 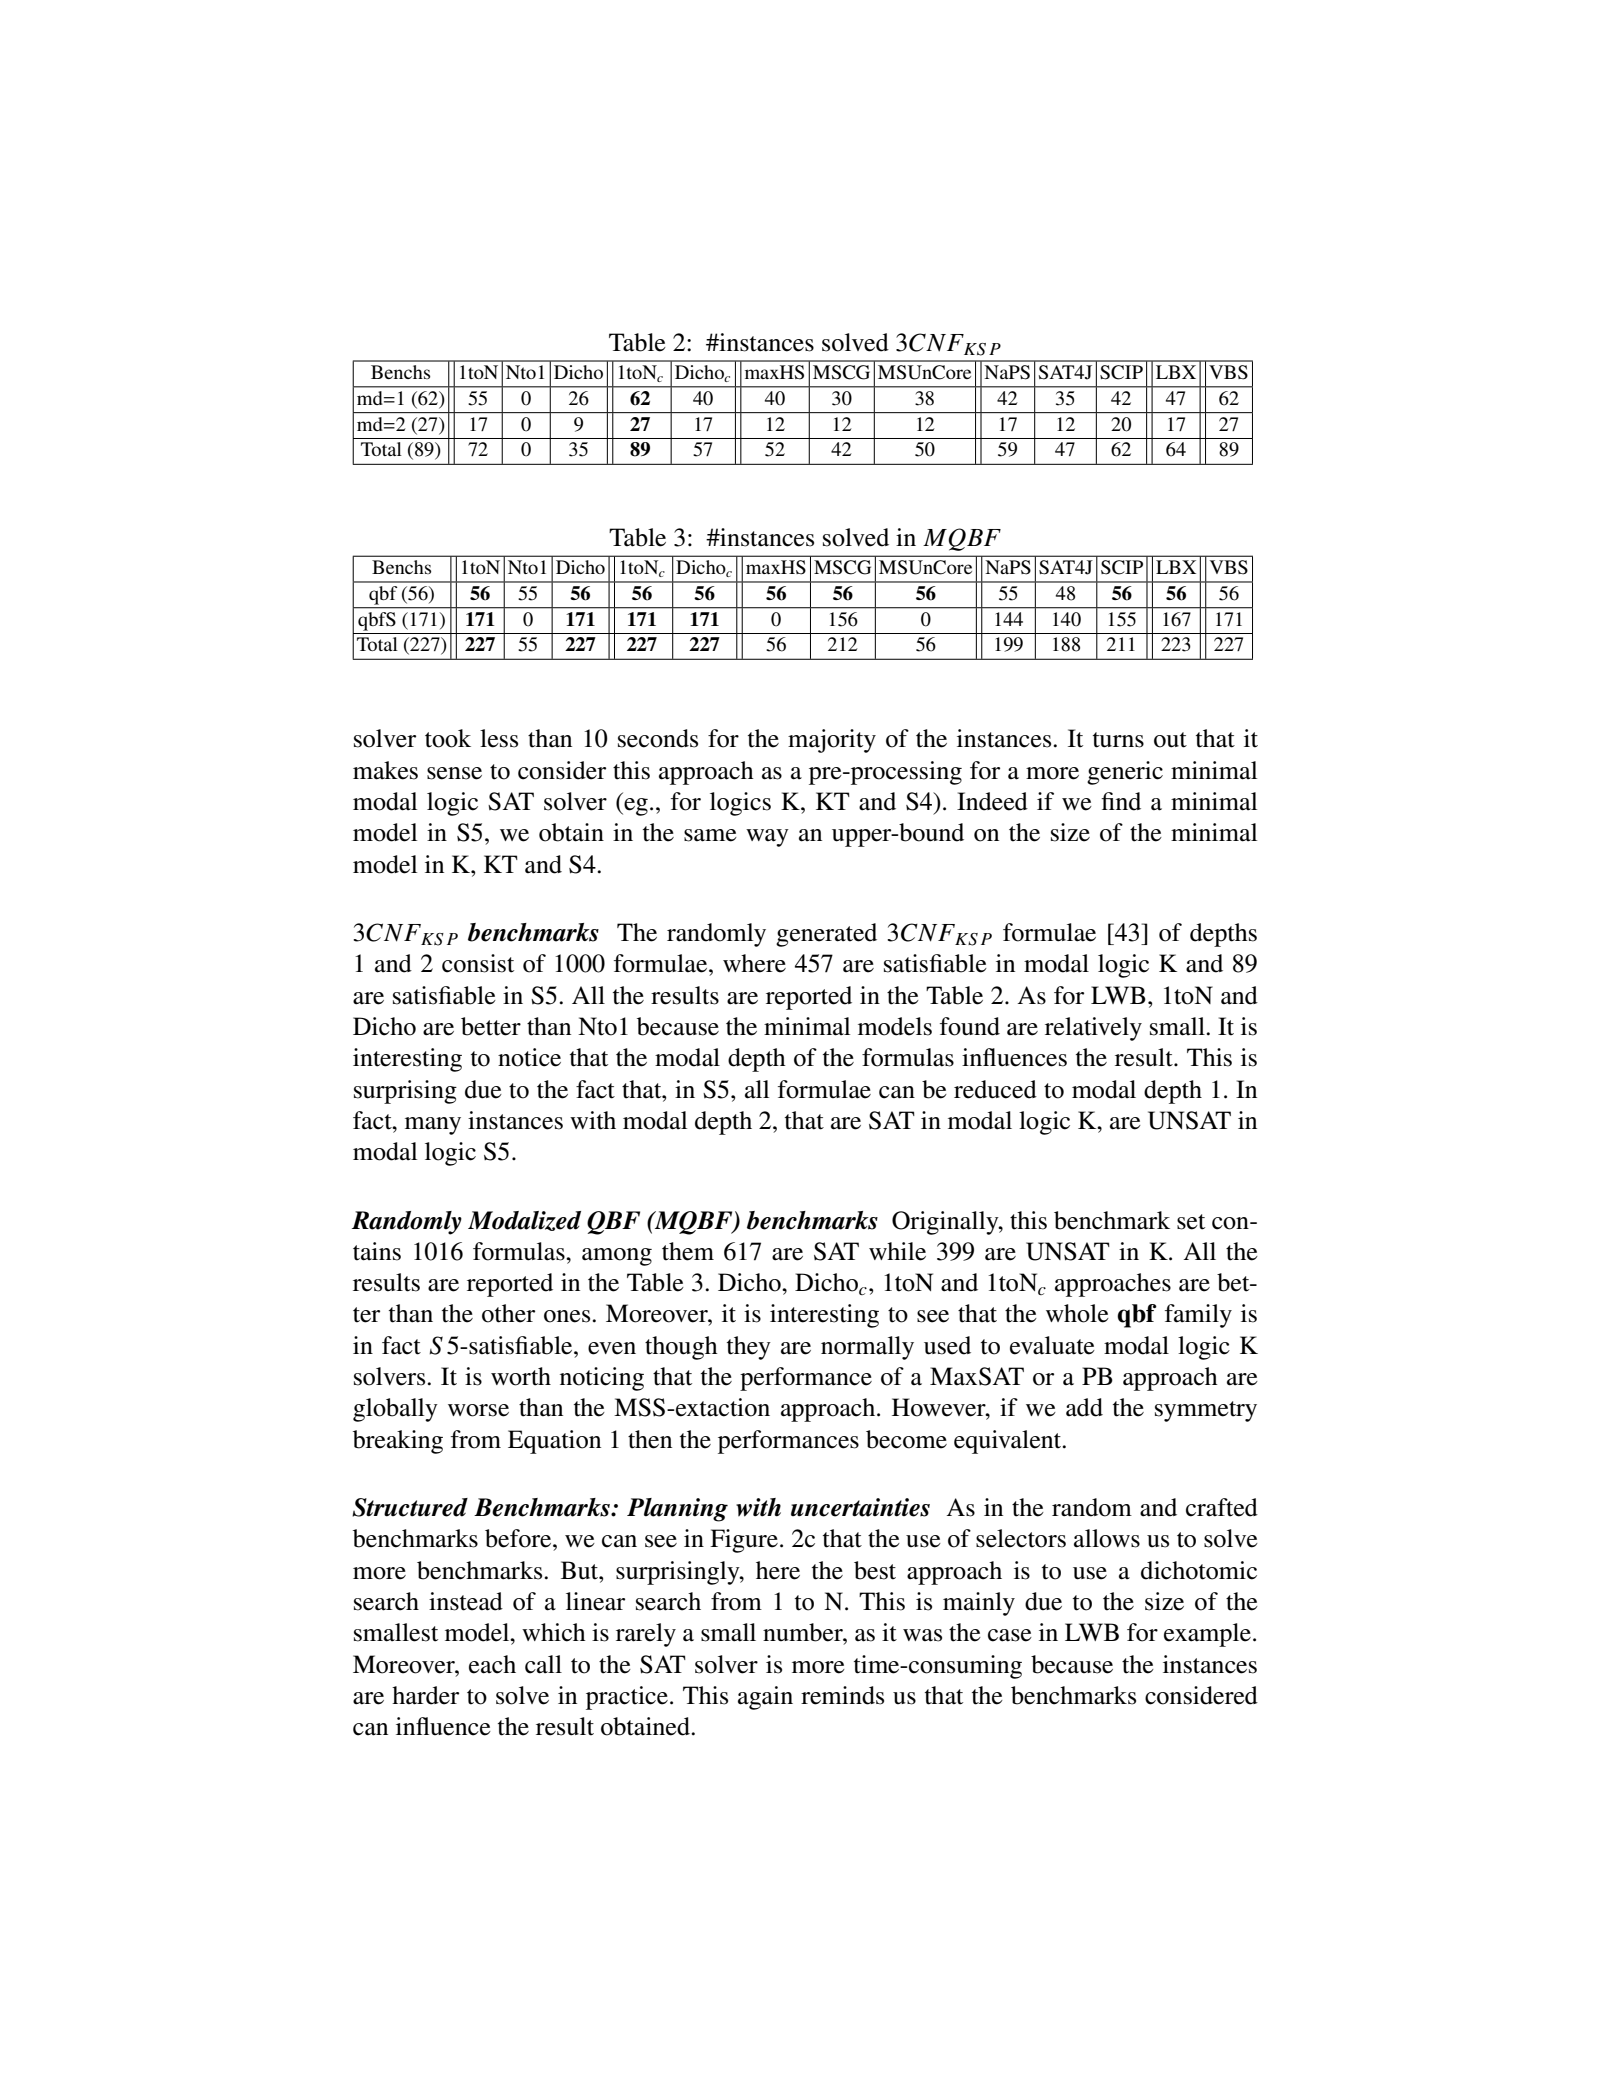 I want to click on each, so click(x=492, y=1664).
